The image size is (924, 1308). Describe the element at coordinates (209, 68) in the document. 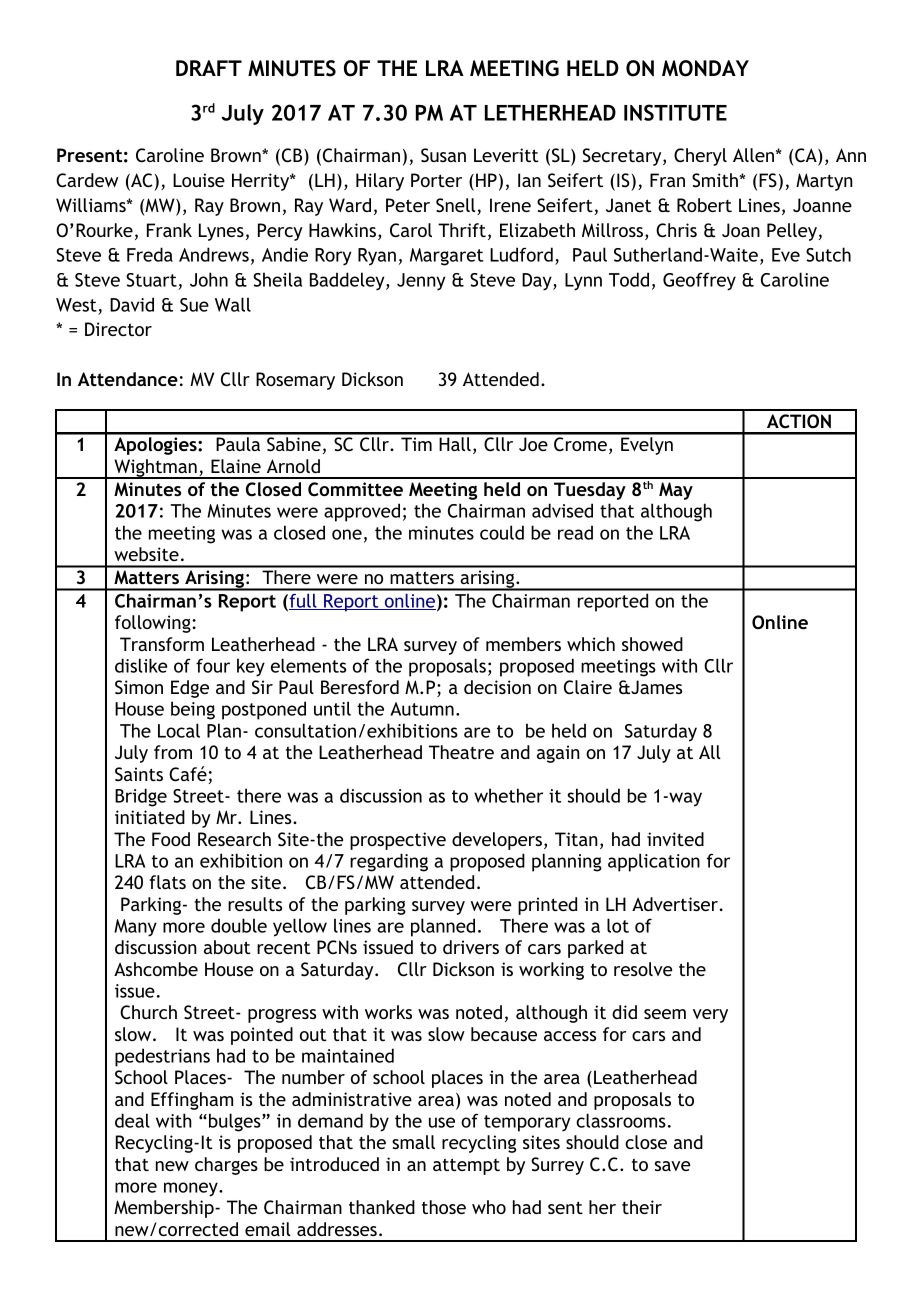

I see `DRAFT` at that location.
